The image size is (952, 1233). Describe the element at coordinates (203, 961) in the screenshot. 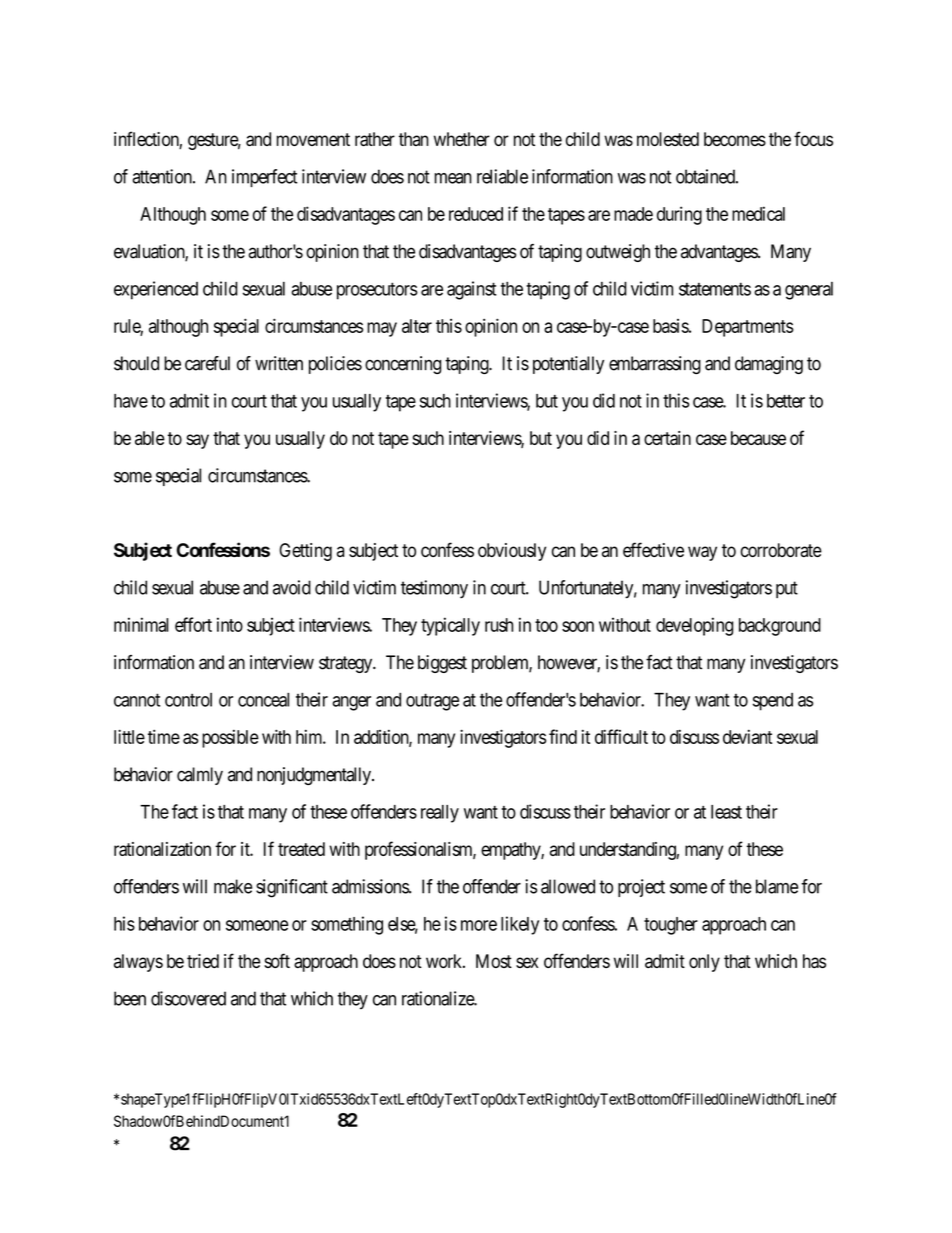

I see `tried` at that location.
